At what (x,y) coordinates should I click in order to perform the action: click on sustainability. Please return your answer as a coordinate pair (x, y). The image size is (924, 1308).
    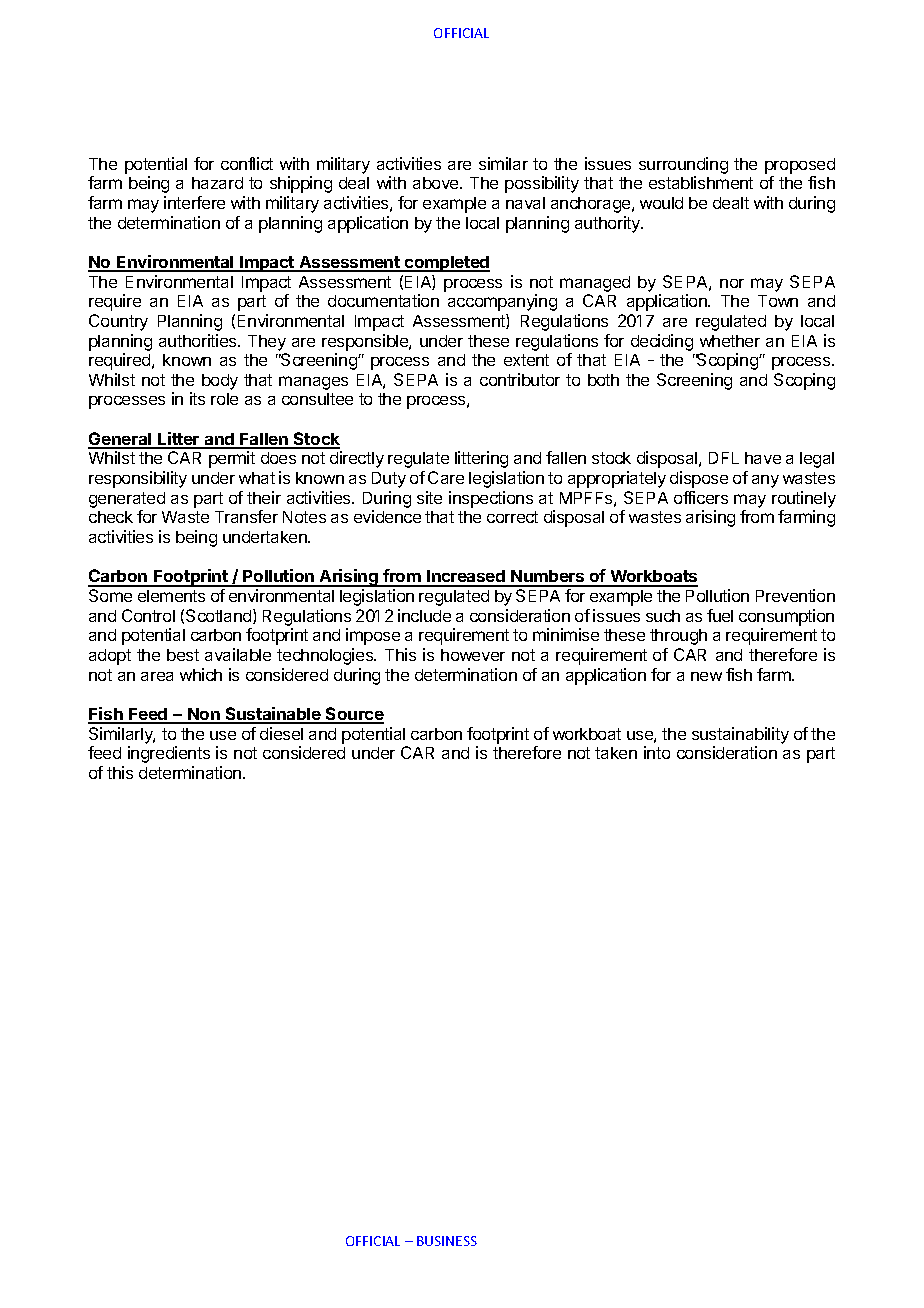
    Looking at the image, I should click on (740, 735).
